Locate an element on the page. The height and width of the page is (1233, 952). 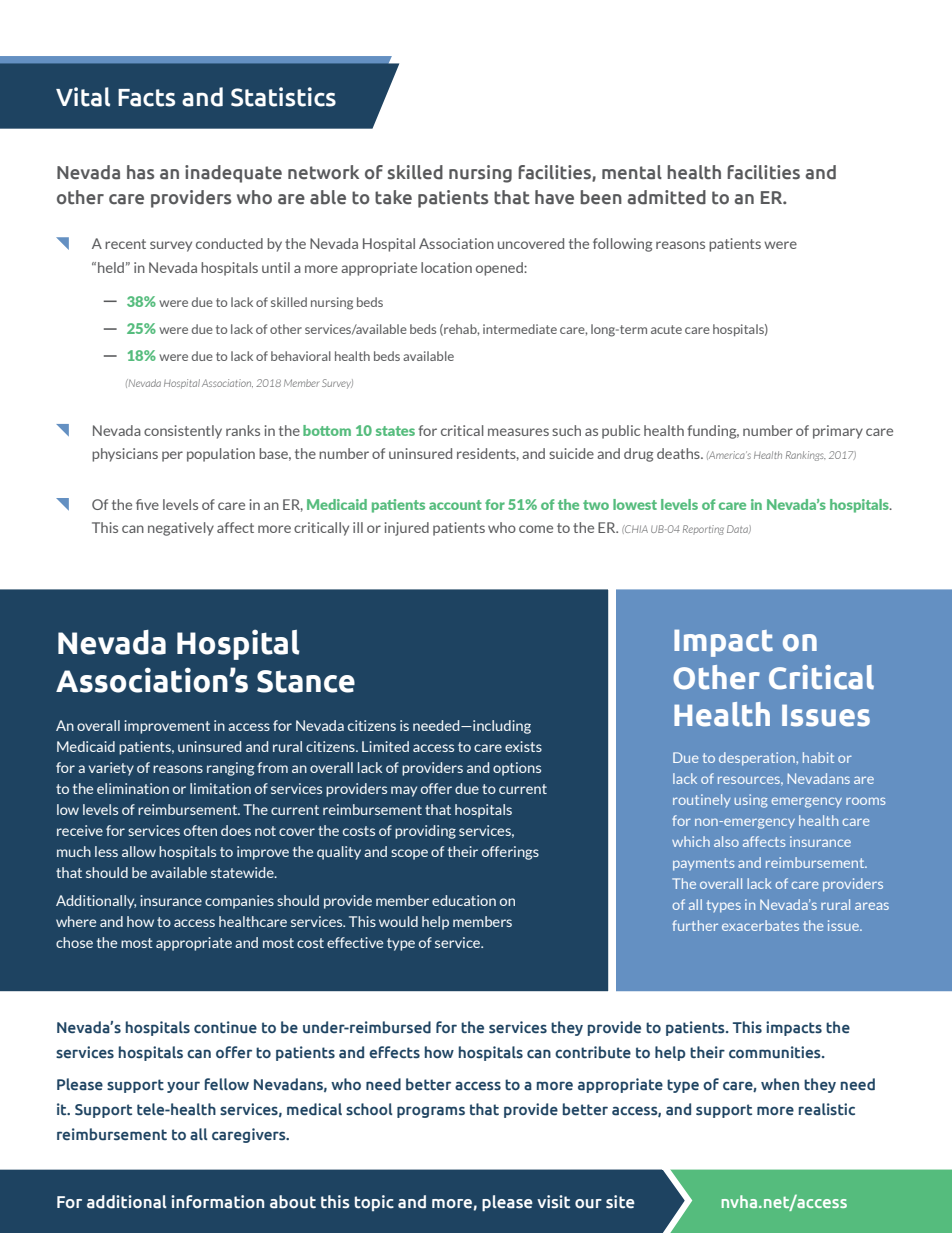
exists is located at coordinates (523, 746).
